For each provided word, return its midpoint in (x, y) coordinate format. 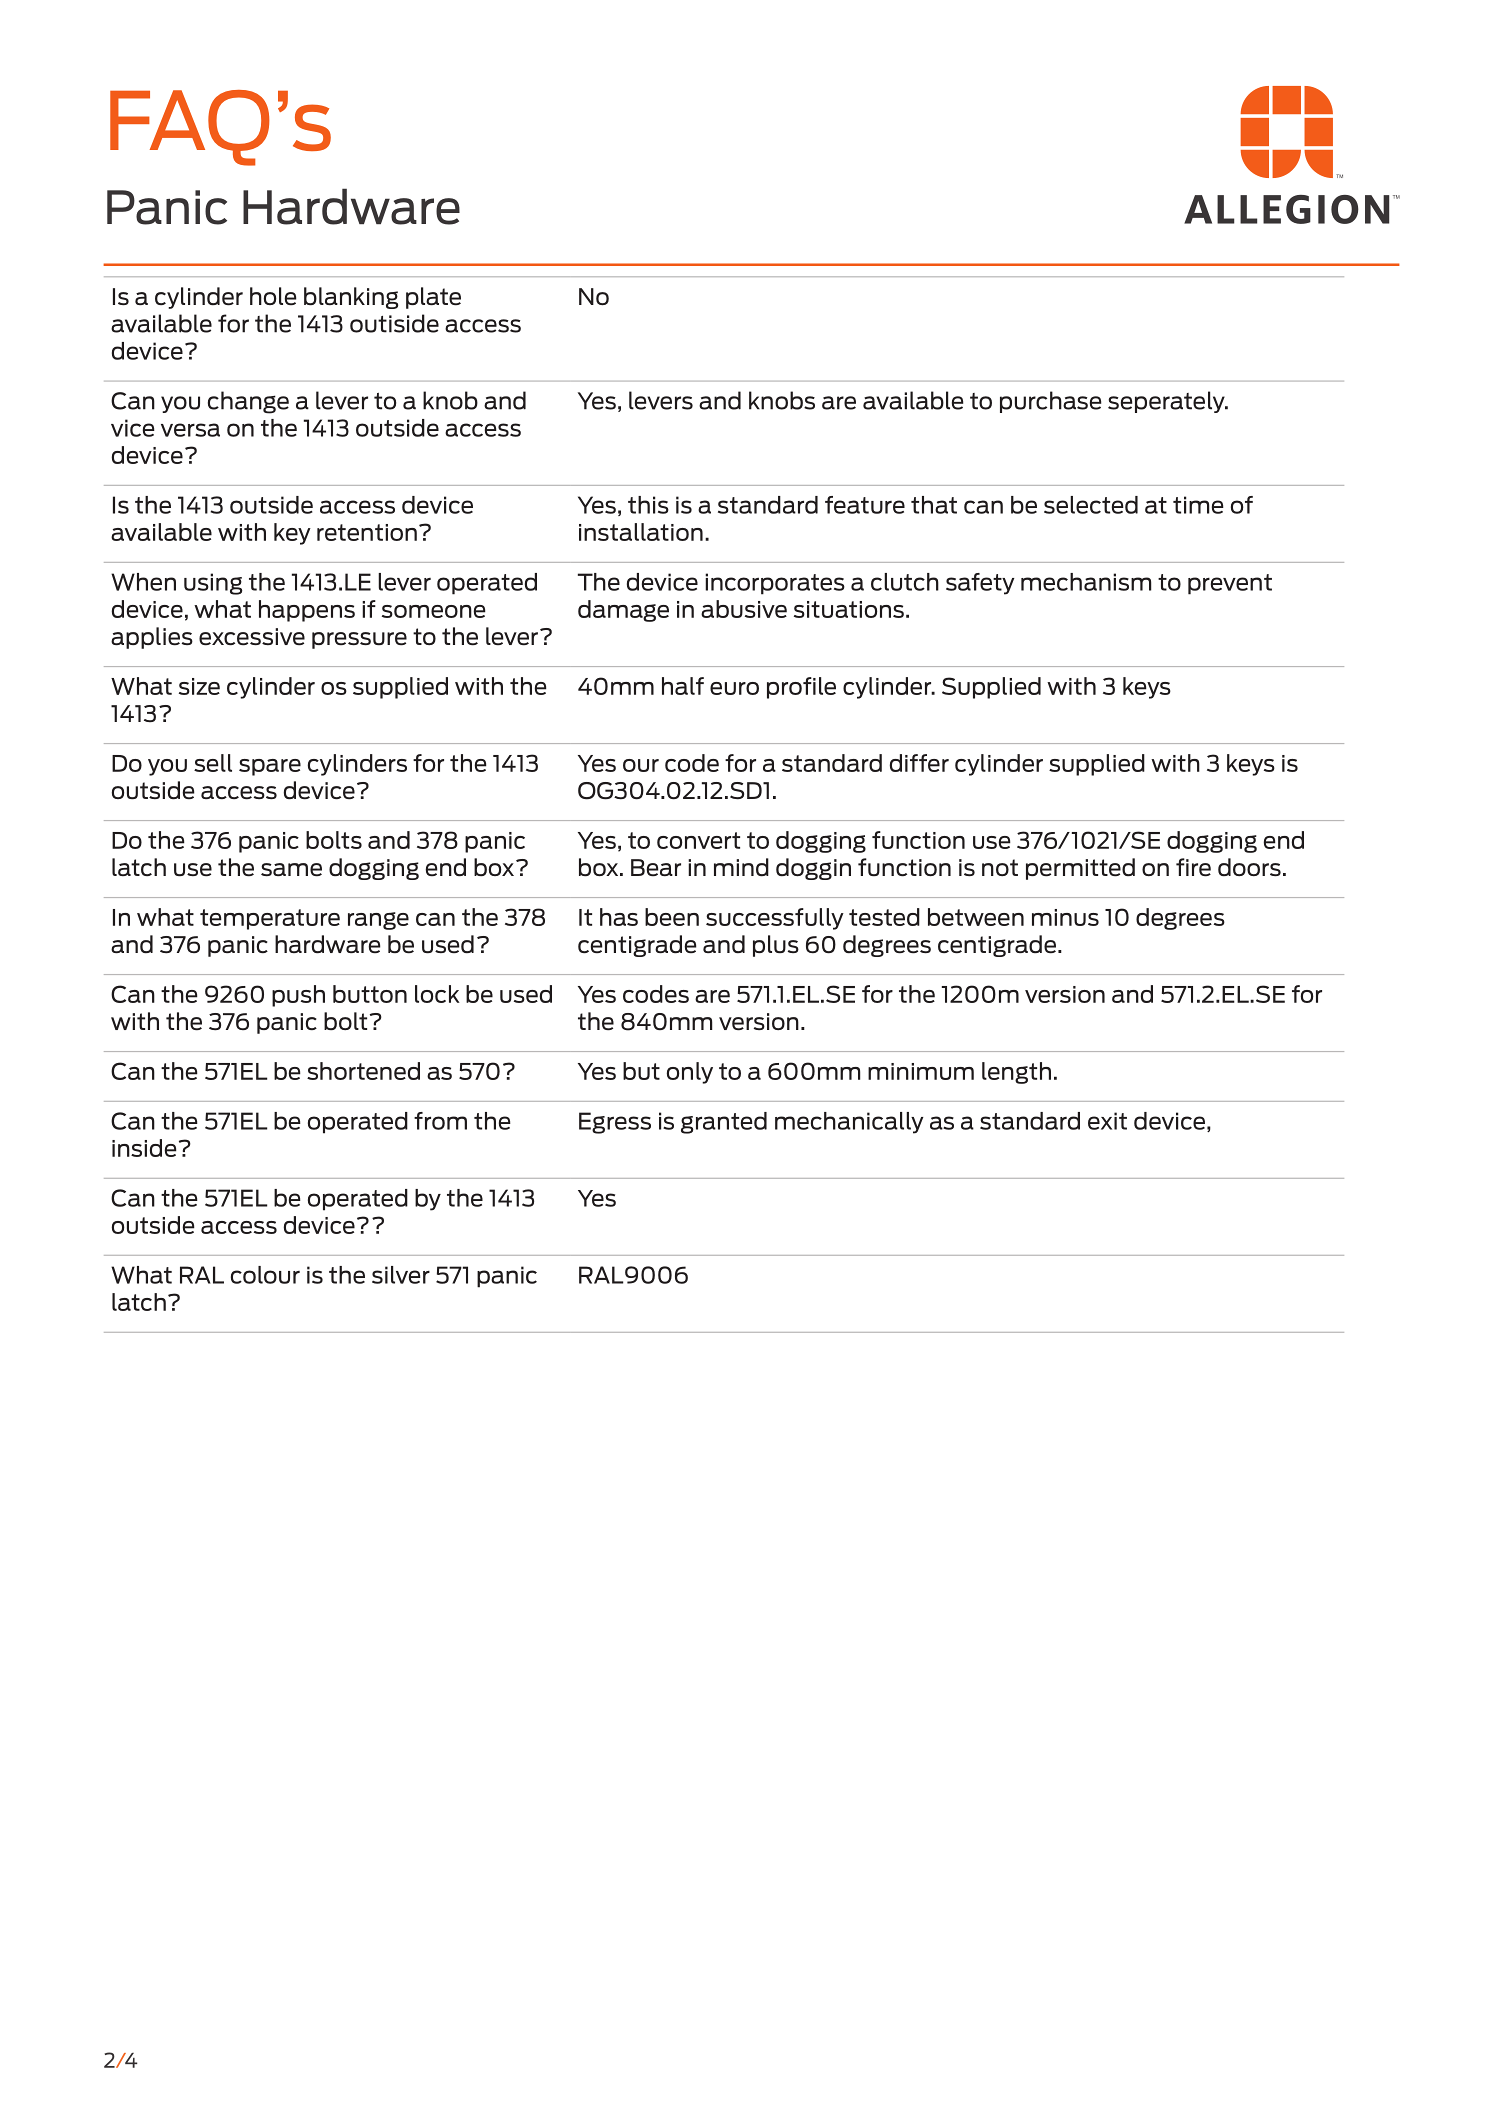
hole (273, 296)
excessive (252, 637)
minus (1065, 917)
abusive (744, 609)
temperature (270, 919)
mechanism (1086, 582)
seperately (1167, 402)
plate (433, 298)
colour (265, 1275)
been (672, 917)
